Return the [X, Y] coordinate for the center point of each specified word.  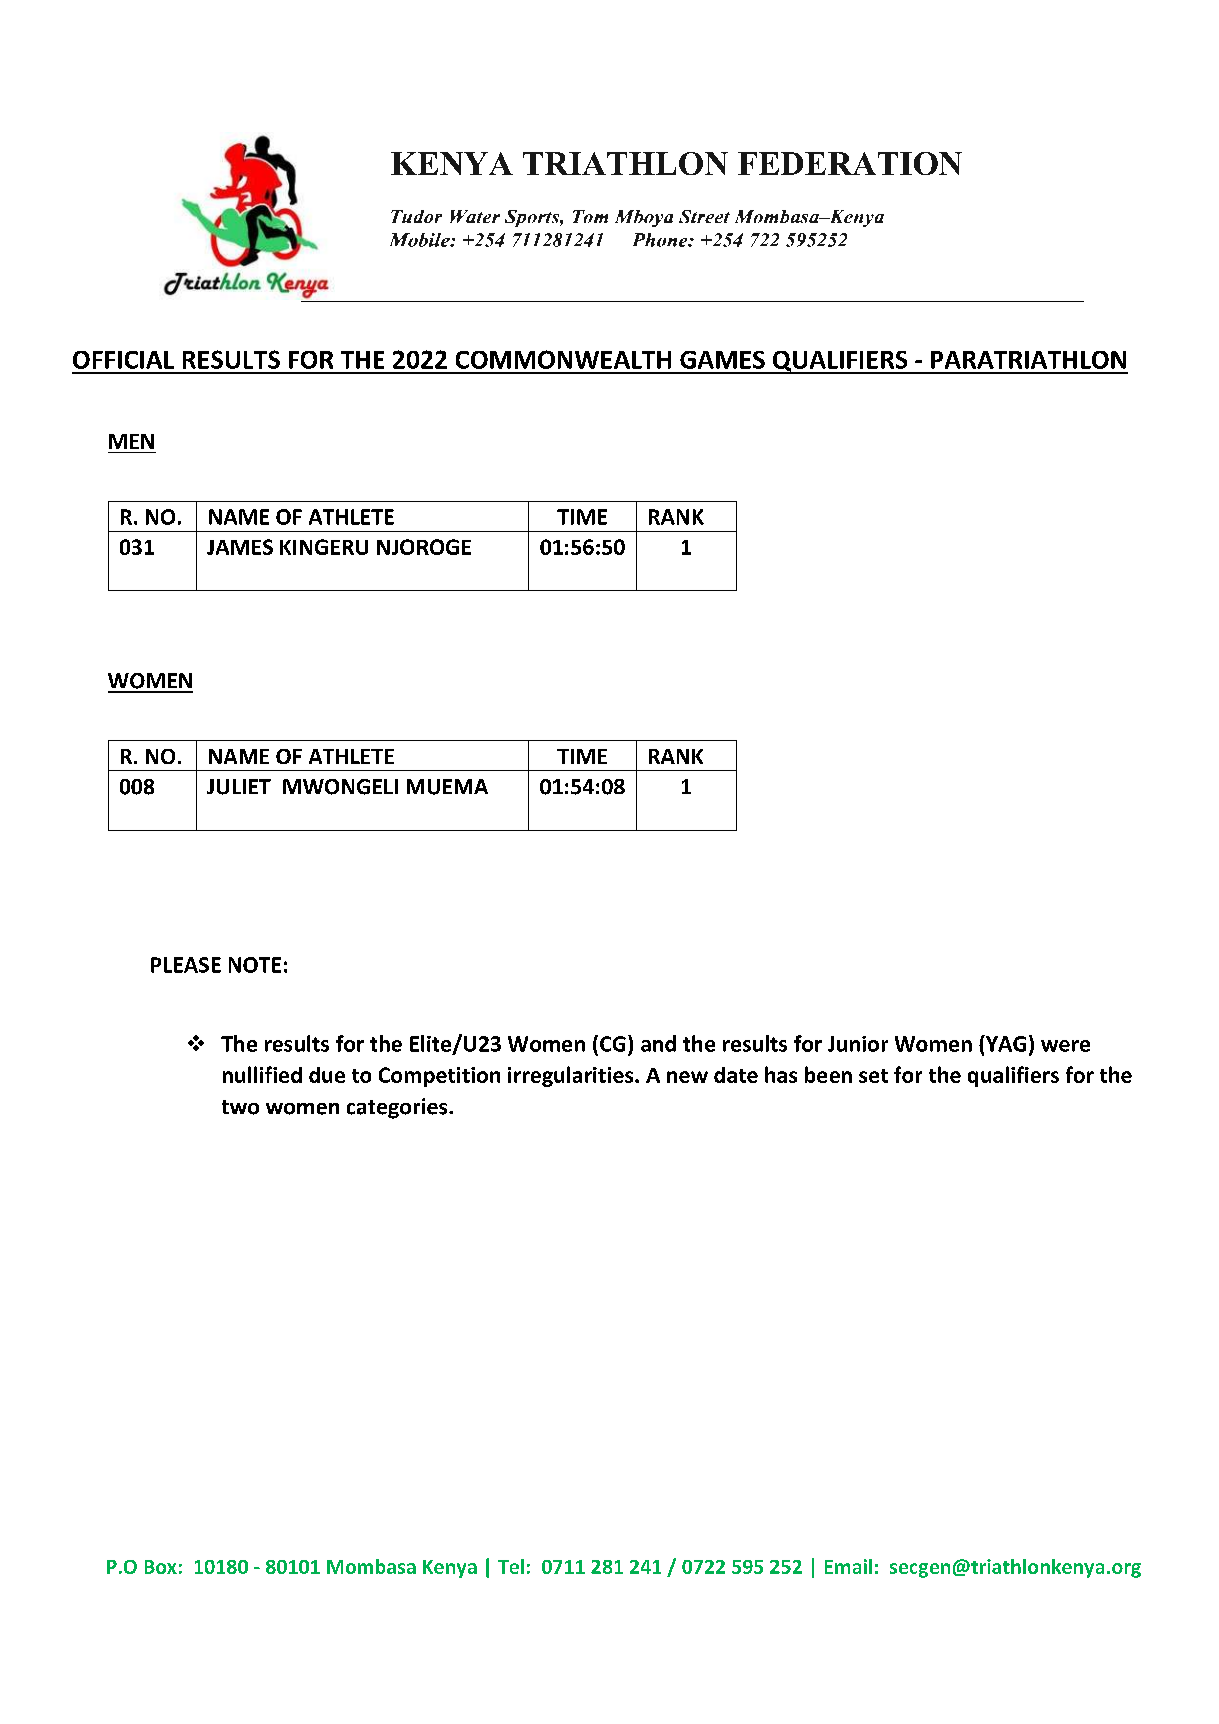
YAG [1005, 1043]
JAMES [240, 547]
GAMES [722, 360]
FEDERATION [850, 163]
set [873, 1076]
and [658, 1043]
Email [848, 1566]
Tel [511, 1566]
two [240, 1107]
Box [161, 1567]
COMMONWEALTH [563, 359]
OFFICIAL [123, 360]
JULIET [239, 787]
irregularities [572, 1076]
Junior [858, 1044]
